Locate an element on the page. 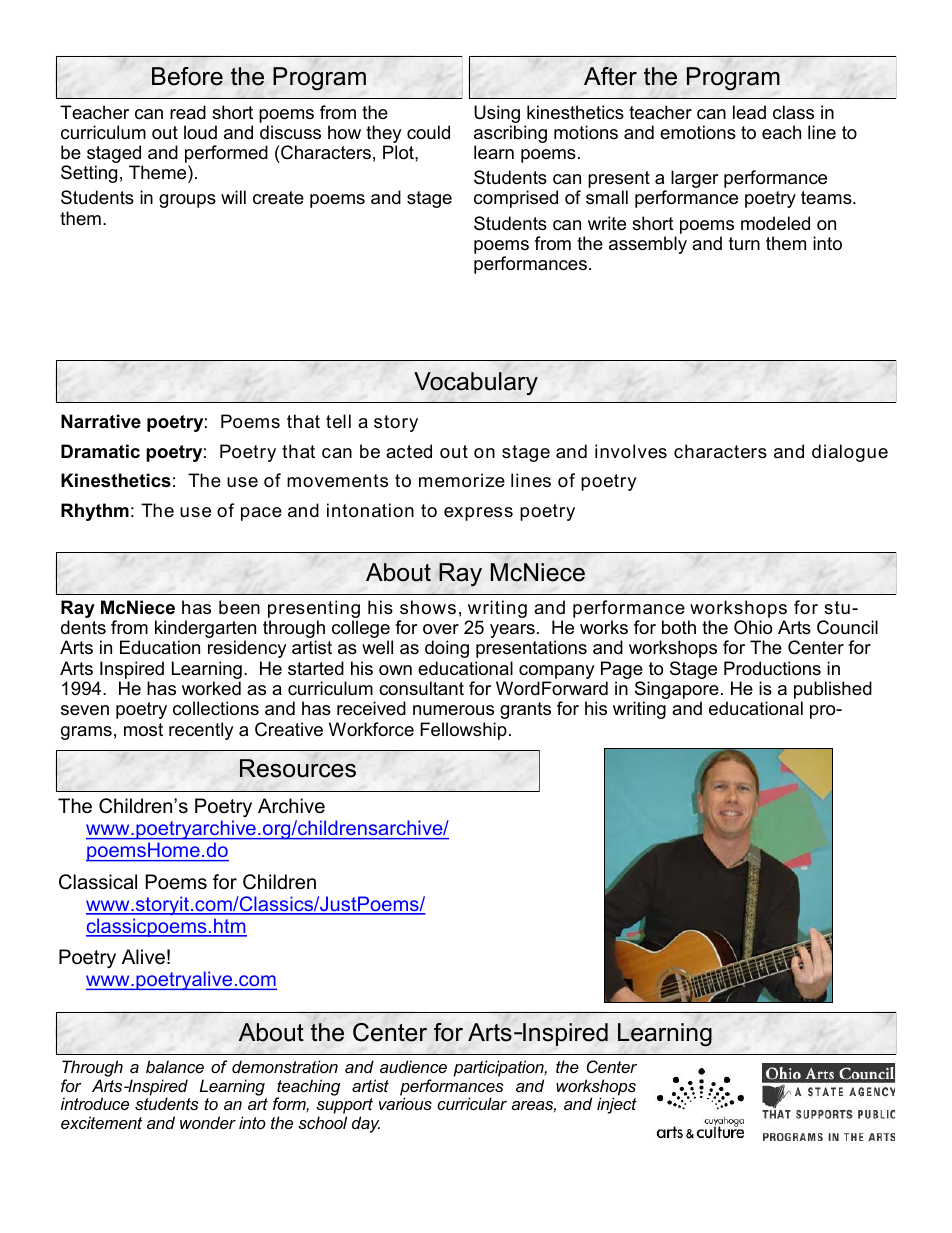 The height and width of the image is (1233, 952). published is located at coordinates (833, 691).
